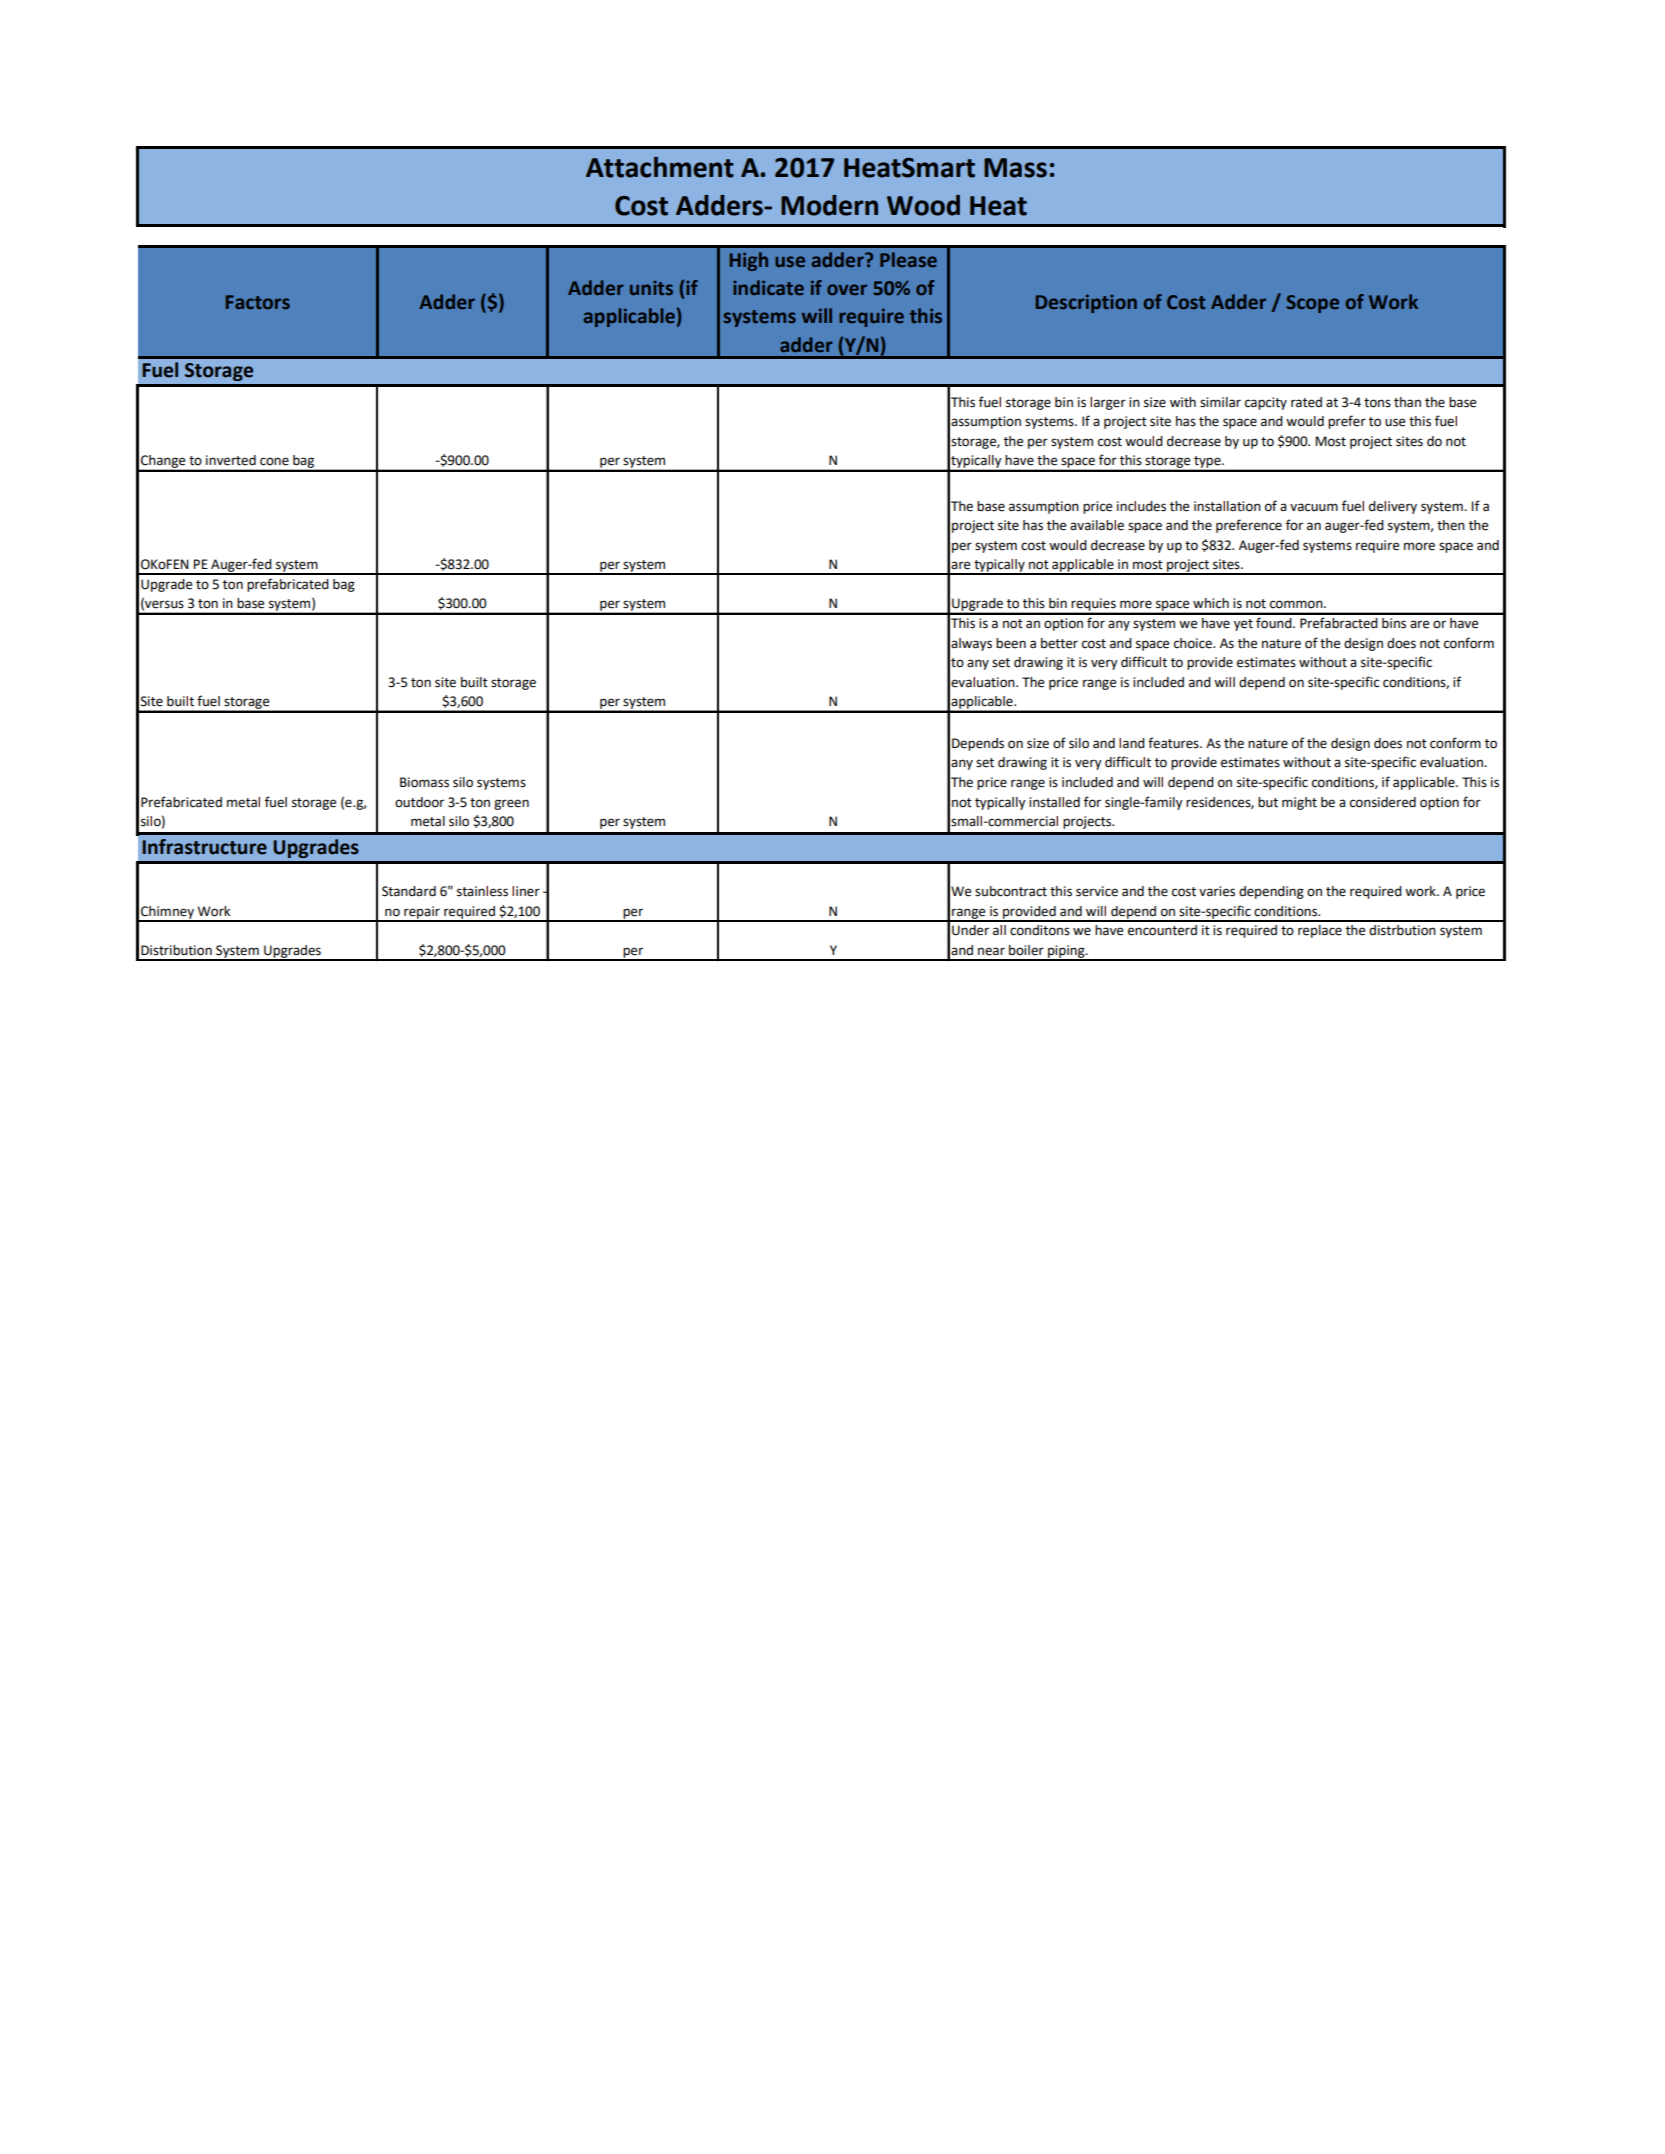  Describe the element at coordinates (422, 913) in the document. I see `repair` at that location.
